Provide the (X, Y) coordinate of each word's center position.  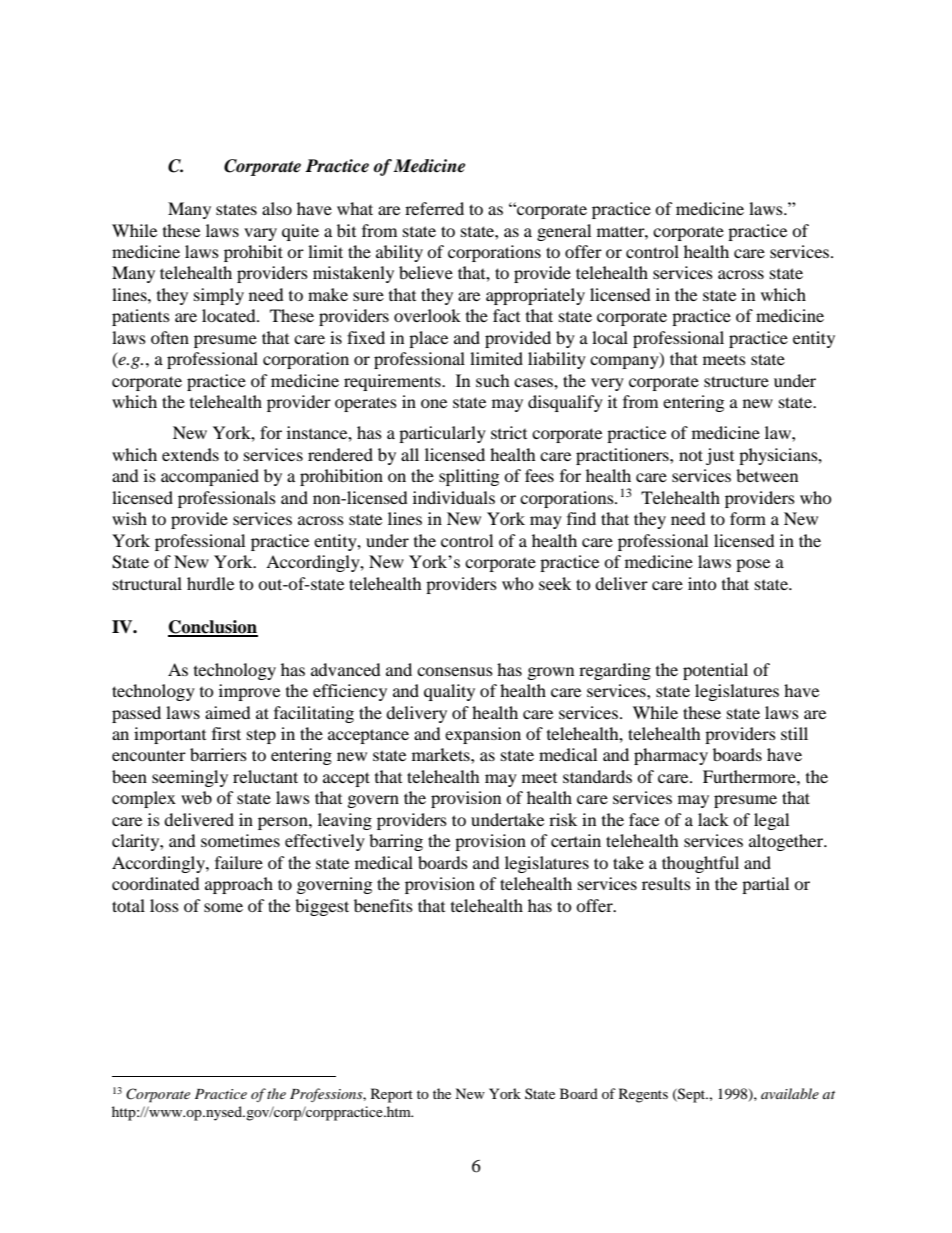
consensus (455, 671)
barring (396, 842)
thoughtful (700, 864)
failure (239, 862)
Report (392, 1095)
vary (260, 234)
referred (434, 208)
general (564, 232)
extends (190, 454)
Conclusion (213, 628)
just (720, 456)
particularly (442, 434)
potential (715, 671)
